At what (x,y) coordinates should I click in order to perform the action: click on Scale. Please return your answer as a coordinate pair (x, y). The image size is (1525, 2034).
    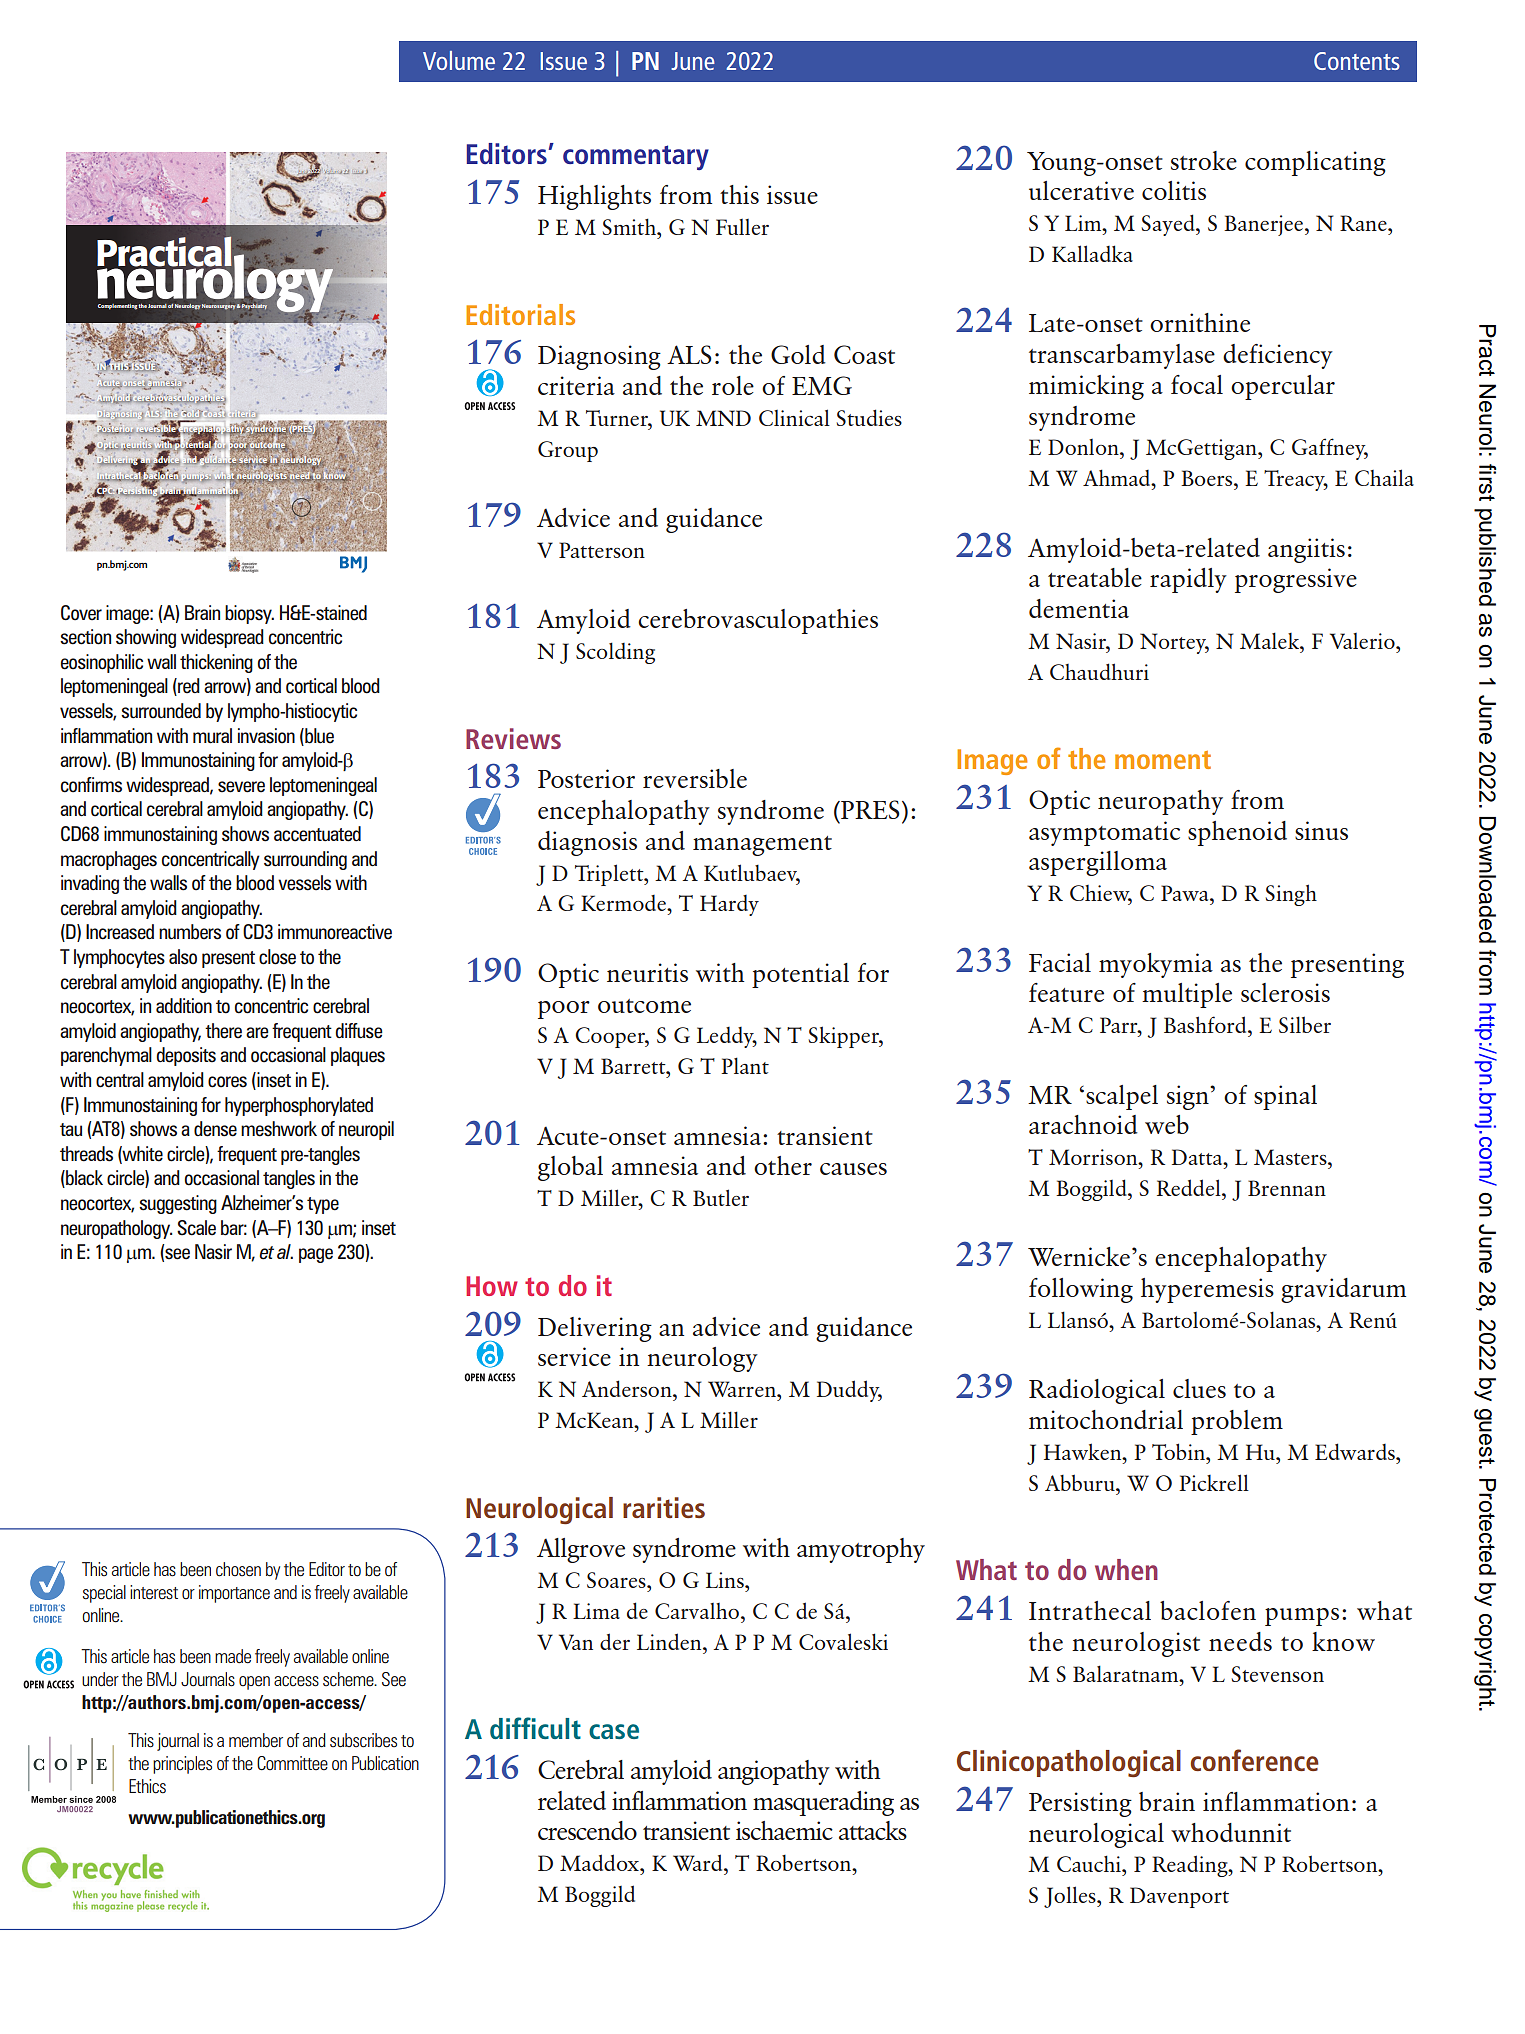
    Looking at the image, I should click on (196, 1228).
